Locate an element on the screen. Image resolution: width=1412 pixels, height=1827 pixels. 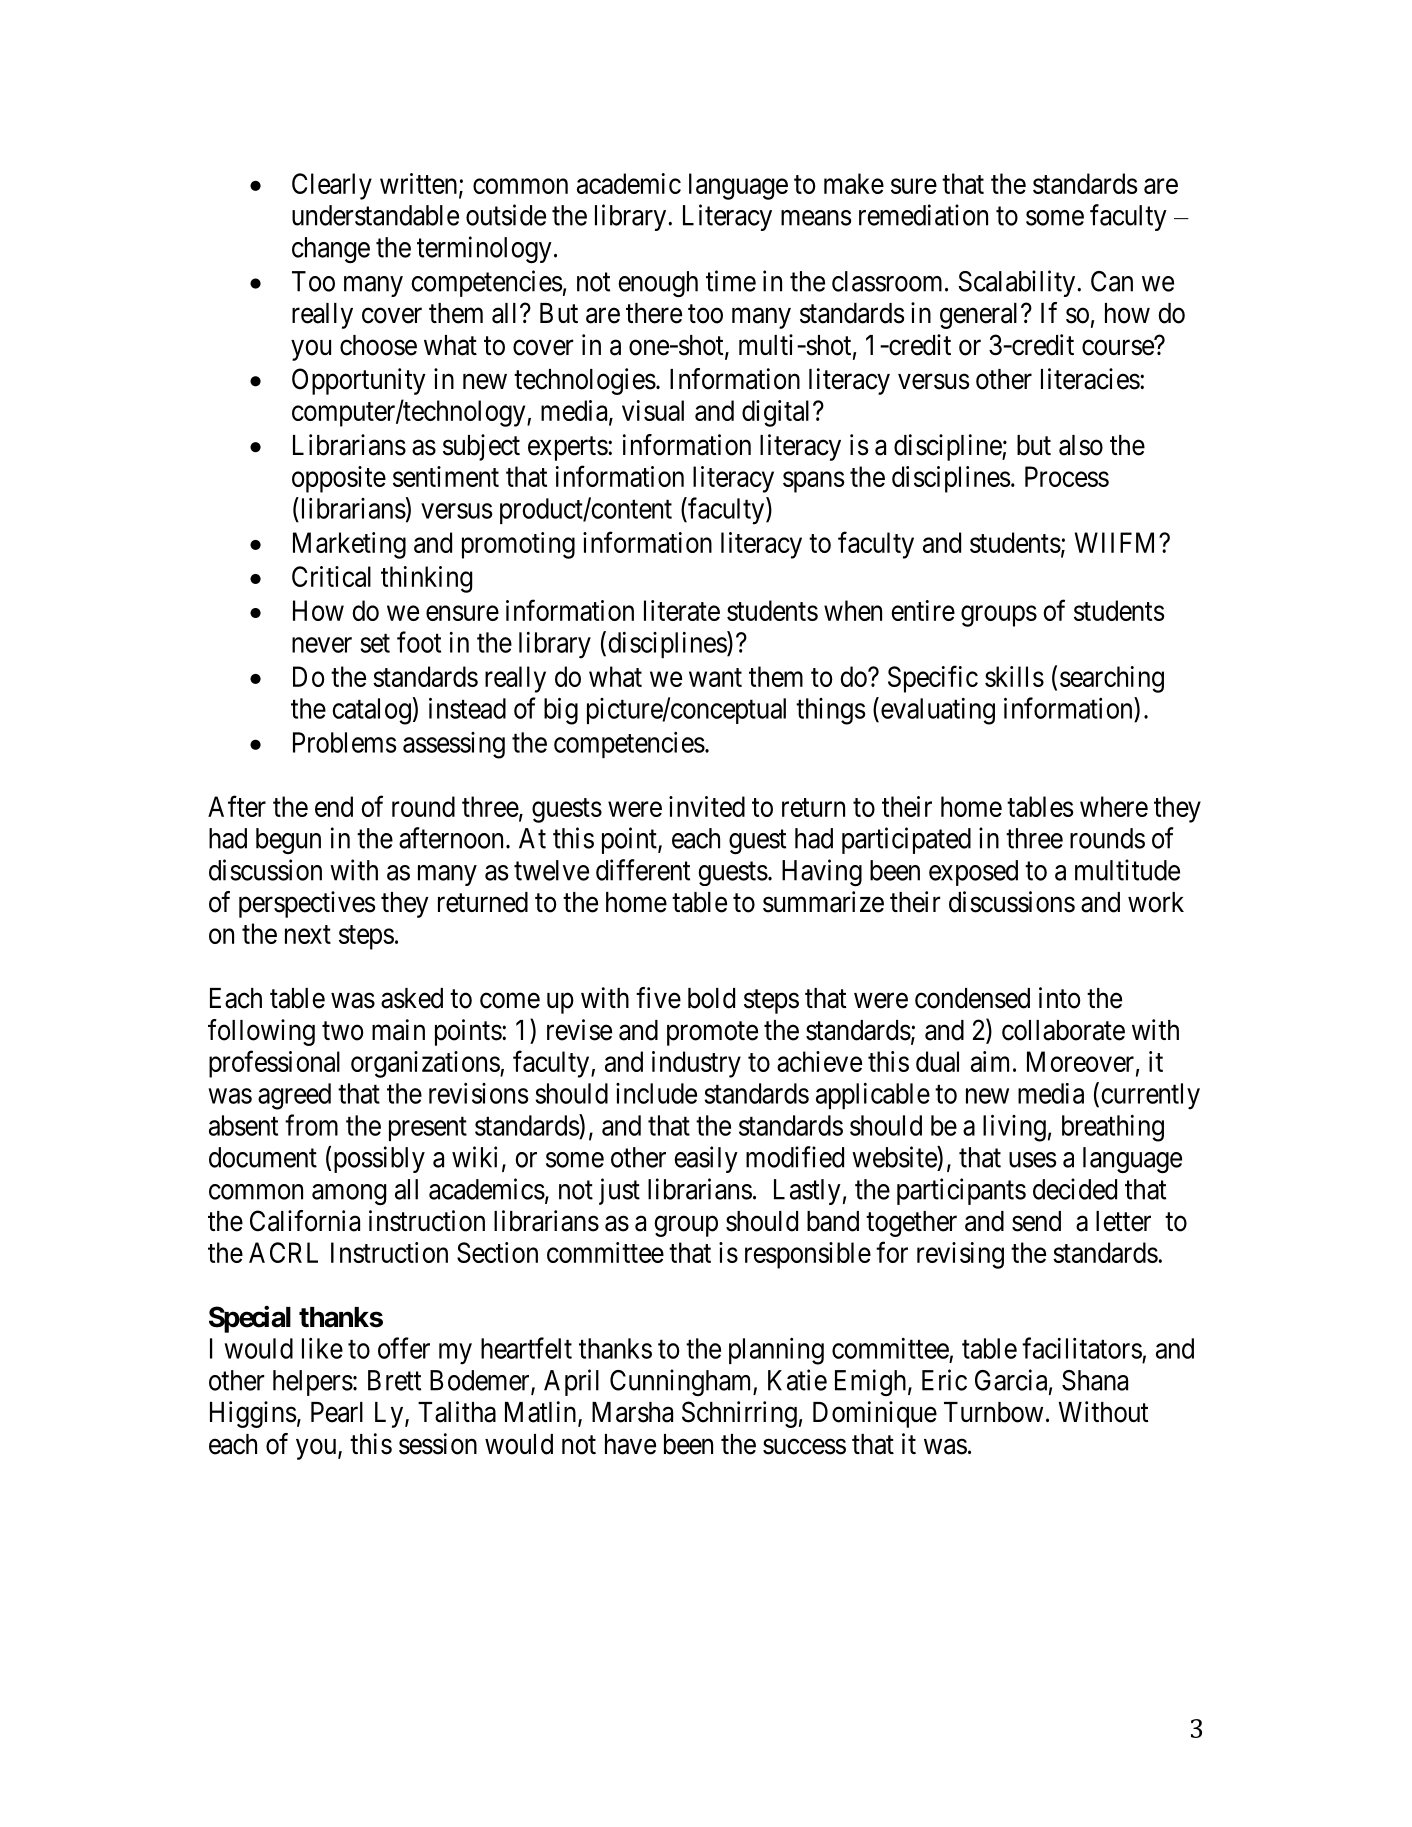
Scalability is located at coordinates (1018, 283).
